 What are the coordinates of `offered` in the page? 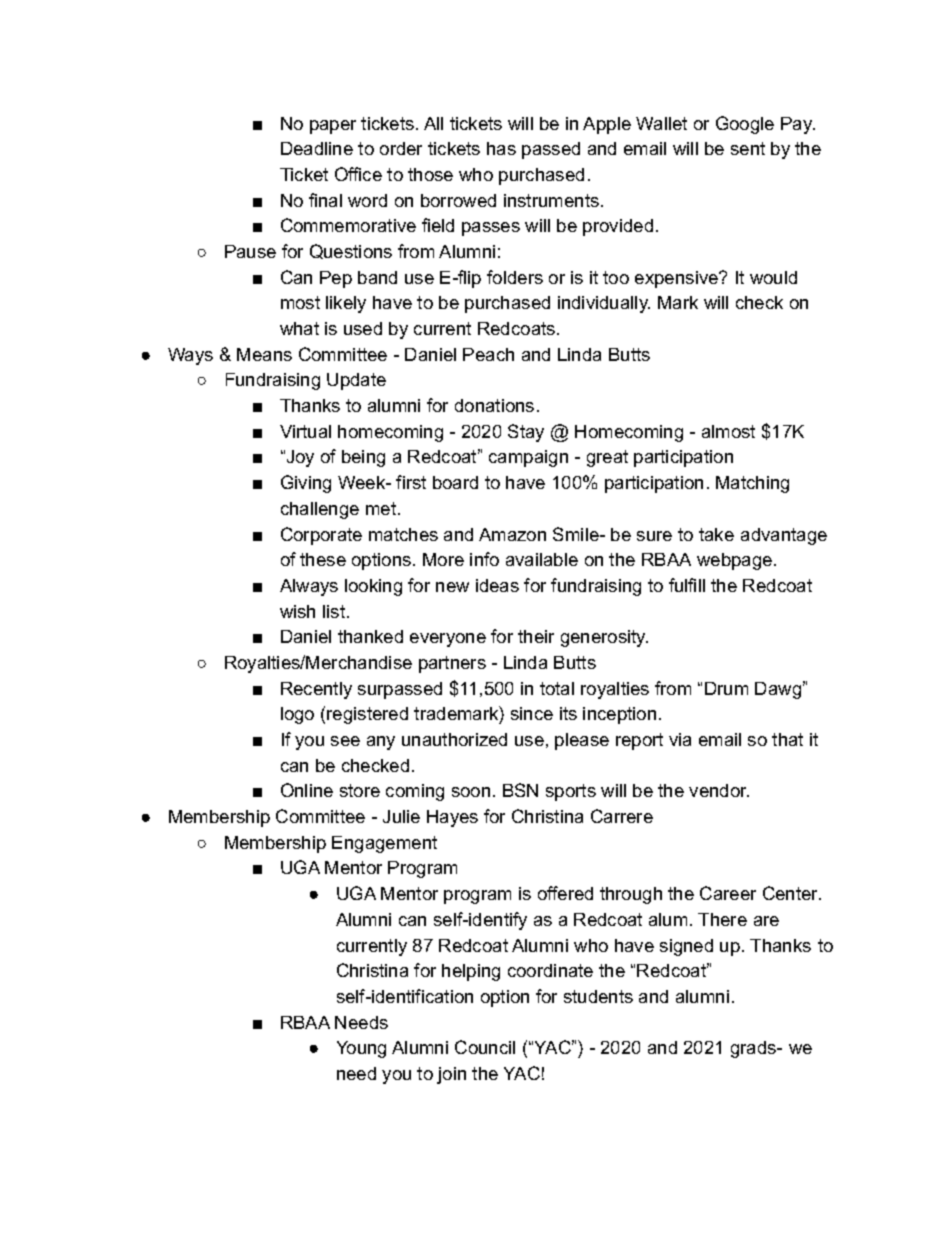 It's located at (565, 893).
